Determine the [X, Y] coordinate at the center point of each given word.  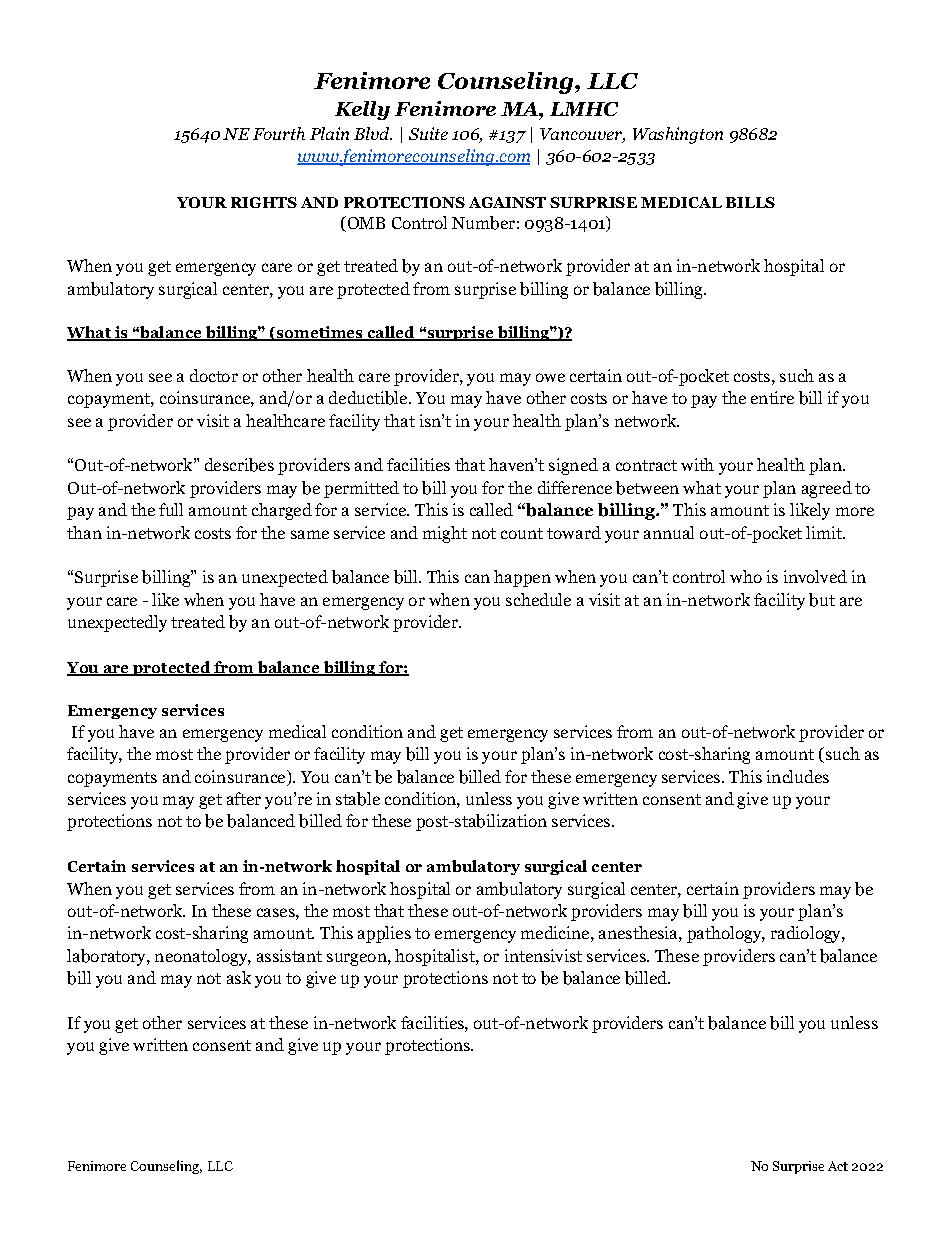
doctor [214, 375]
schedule [538, 599]
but [822, 600]
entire [772, 397]
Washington [678, 135]
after [244, 798]
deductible [369, 398]
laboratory [107, 957]
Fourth [279, 133]
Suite [428, 133]
